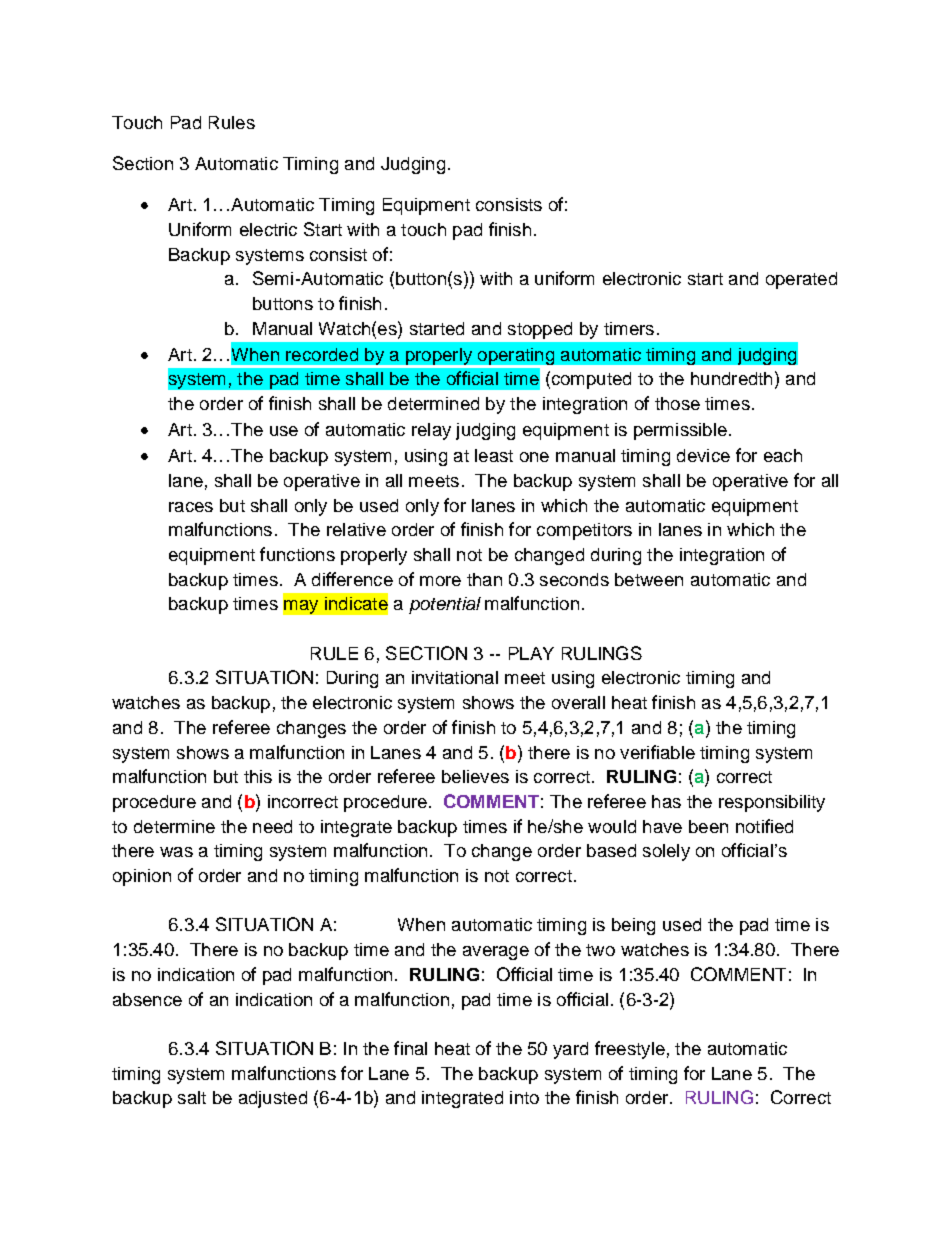  Describe the element at coordinates (657, 752) in the document. I see `verifiable` at that location.
